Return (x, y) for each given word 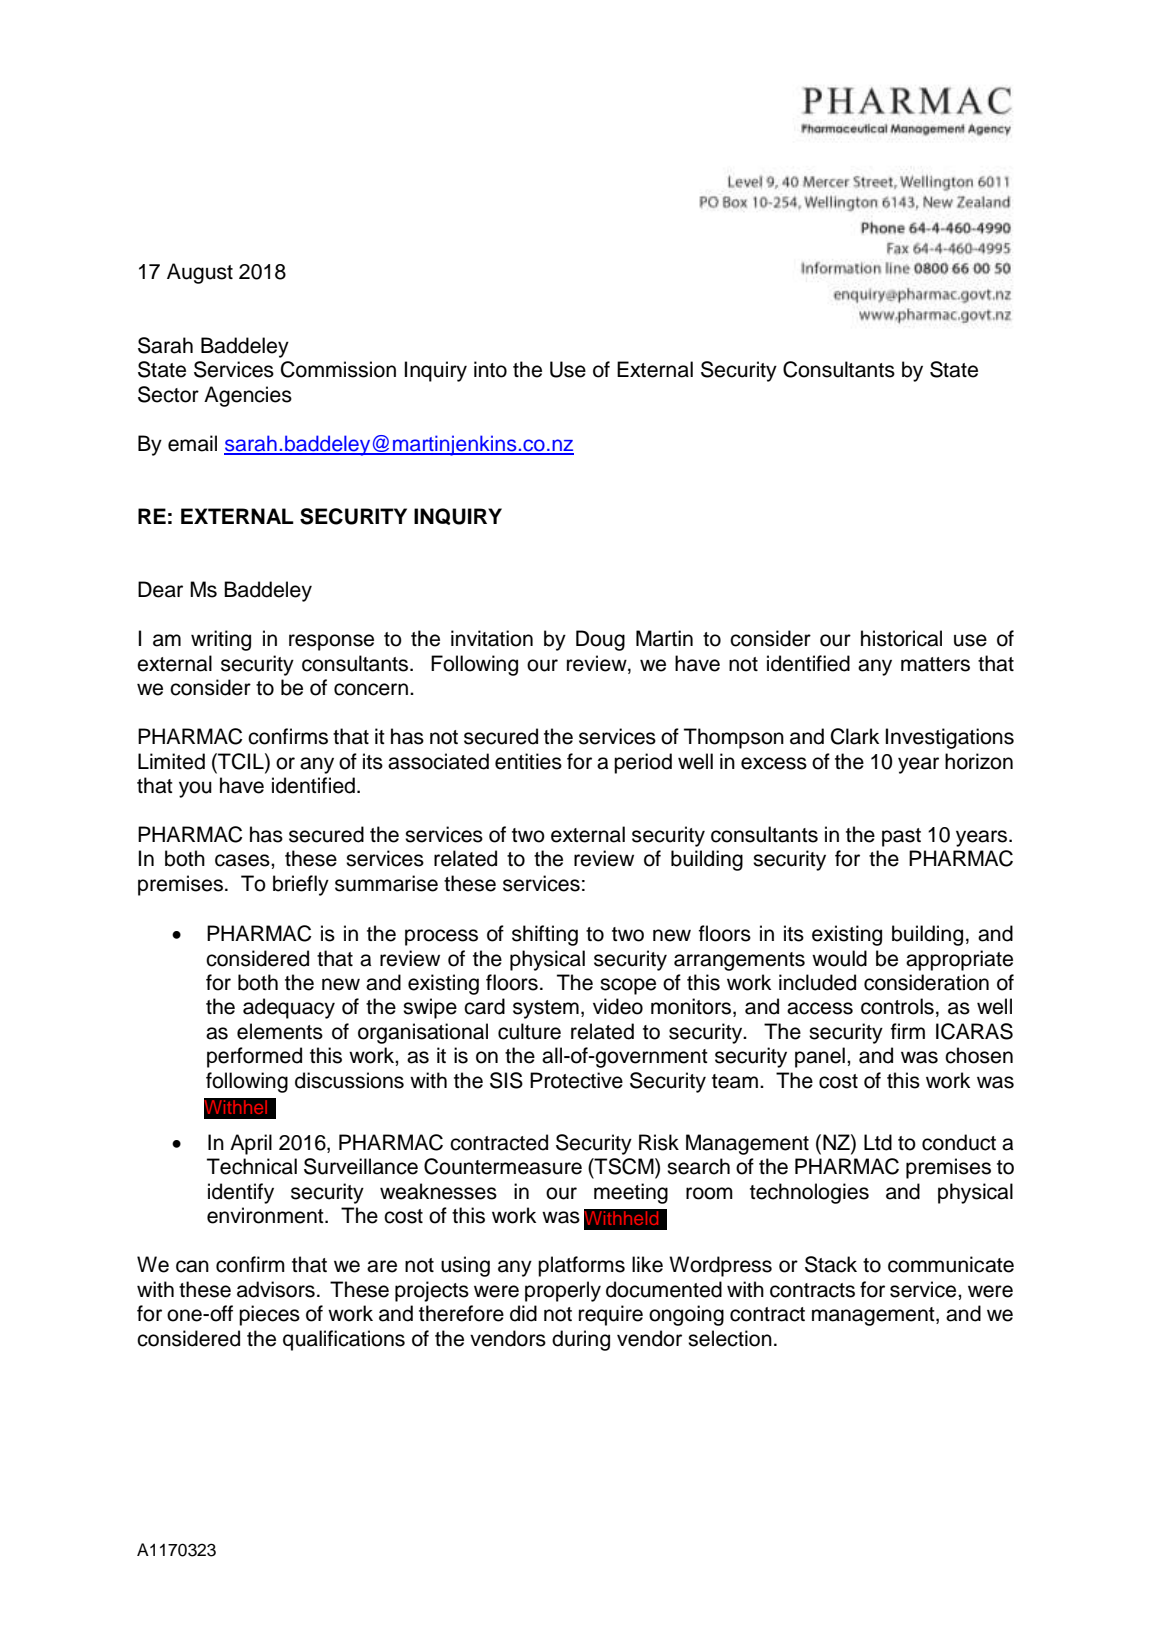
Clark (855, 736)
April (251, 1144)
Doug (600, 640)
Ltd (878, 1142)
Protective (576, 1080)
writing (221, 640)
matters (935, 664)
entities (528, 761)
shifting (545, 935)
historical (901, 638)
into (490, 369)
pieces (269, 1315)
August (200, 273)
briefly (301, 885)
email (192, 443)
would (839, 958)
